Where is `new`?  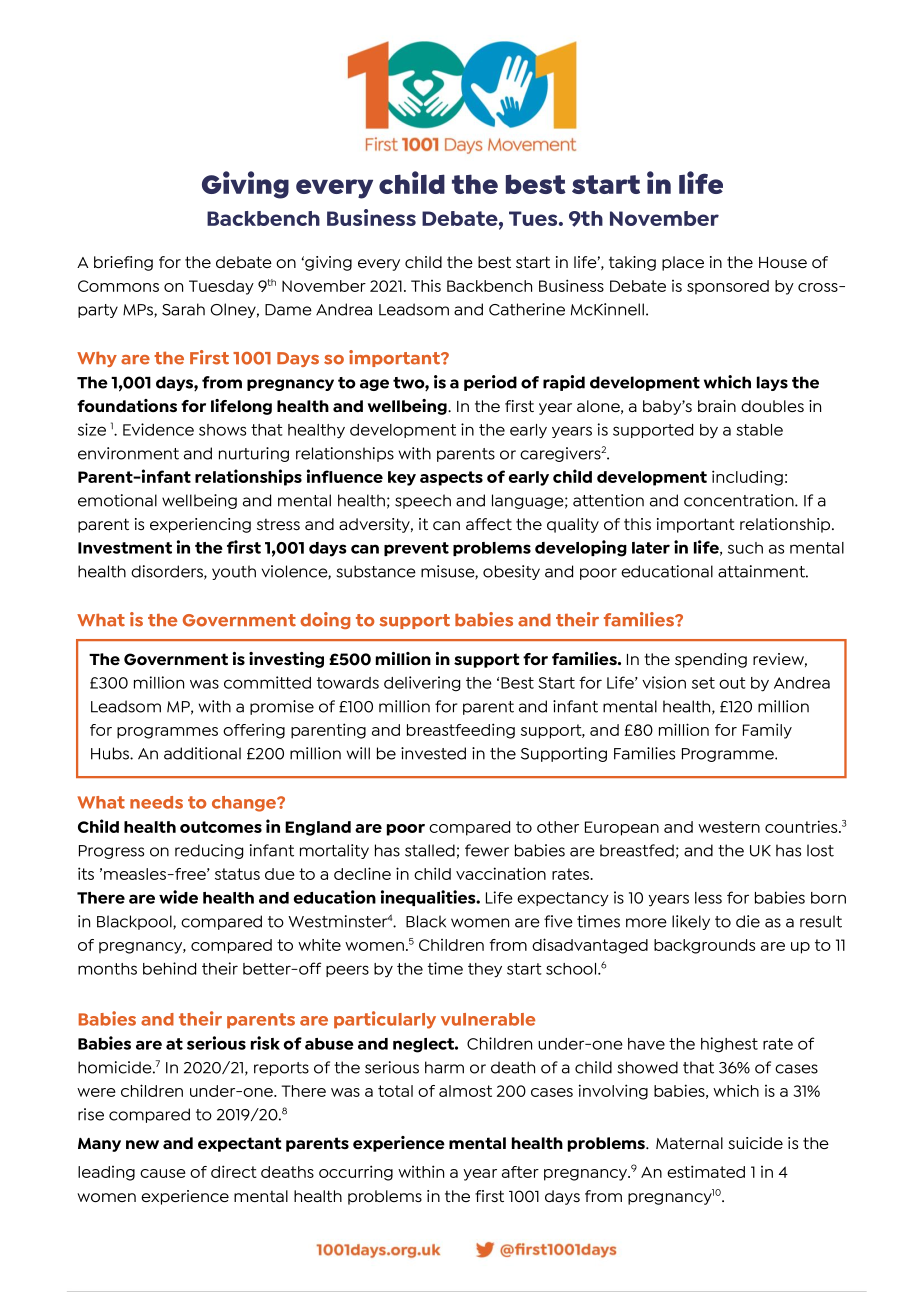
new is located at coordinates (142, 1144).
